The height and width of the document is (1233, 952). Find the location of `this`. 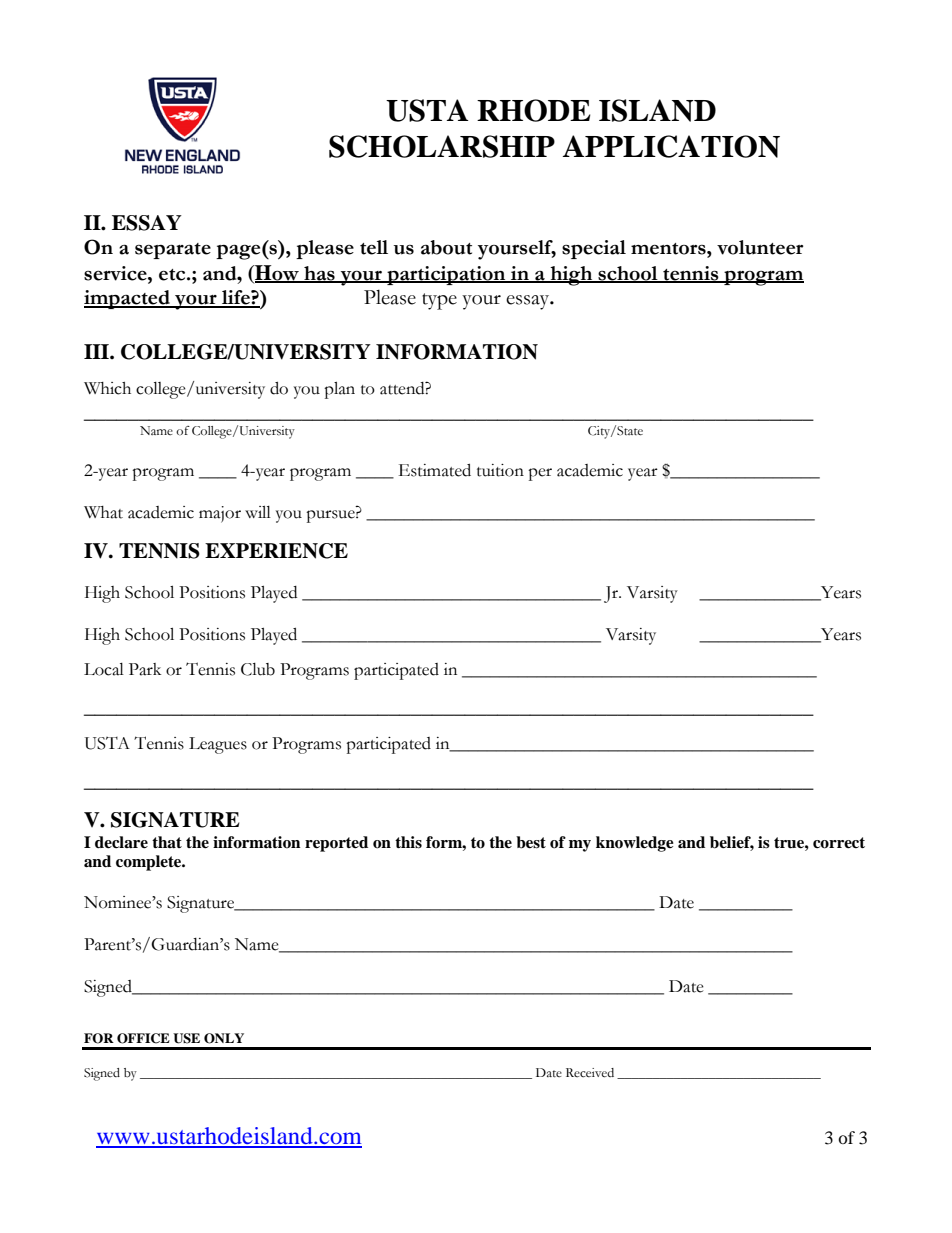

this is located at coordinates (408, 842).
